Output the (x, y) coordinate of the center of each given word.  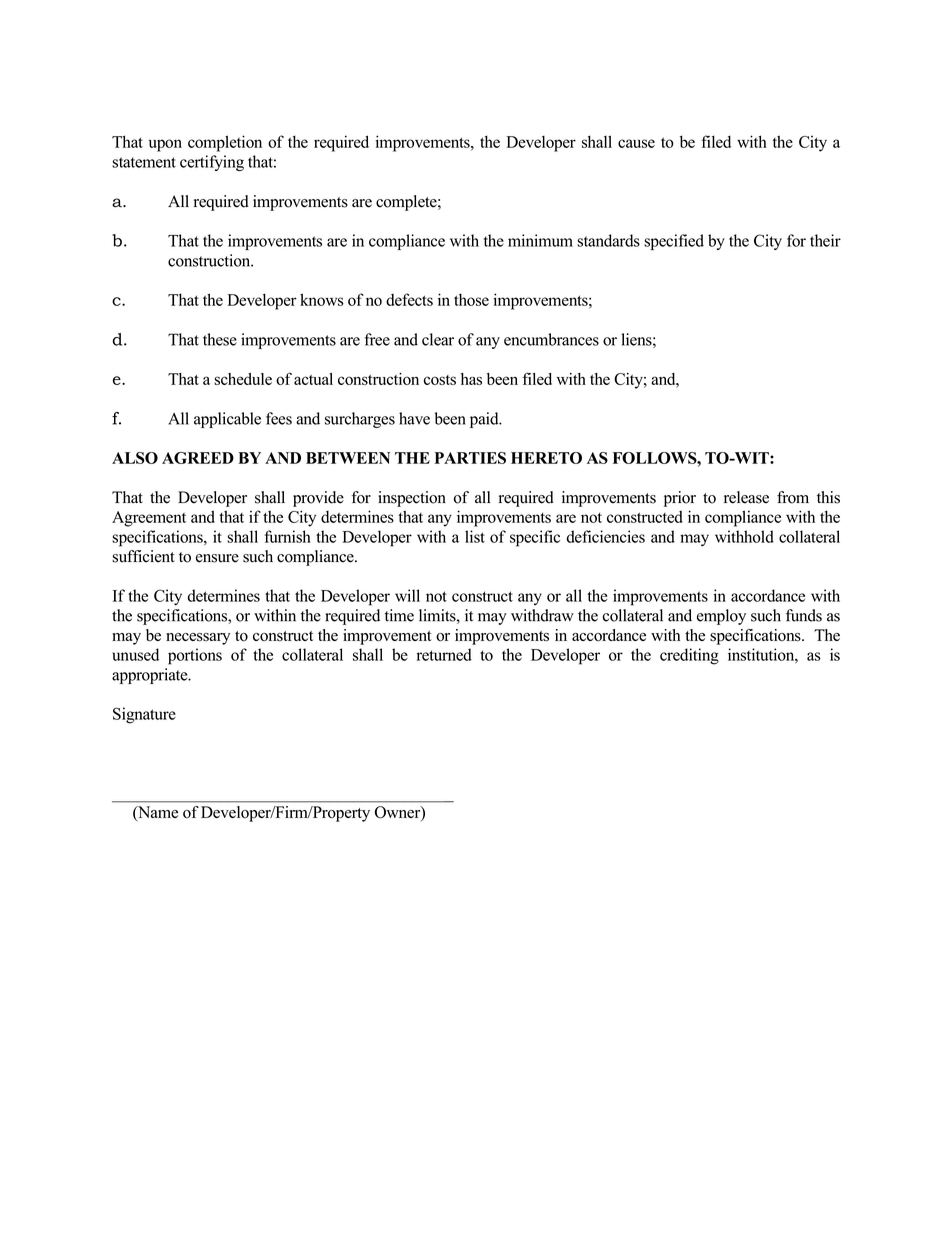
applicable (227, 420)
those (471, 299)
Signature (144, 715)
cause (636, 143)
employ (721, 617)
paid (485, 420)
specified (674, 242)
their (825, 240)
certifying (212, 163)
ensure (217, 558)
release (746, 497)
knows (322, 299)
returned (444, 654)
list (475, 536)
